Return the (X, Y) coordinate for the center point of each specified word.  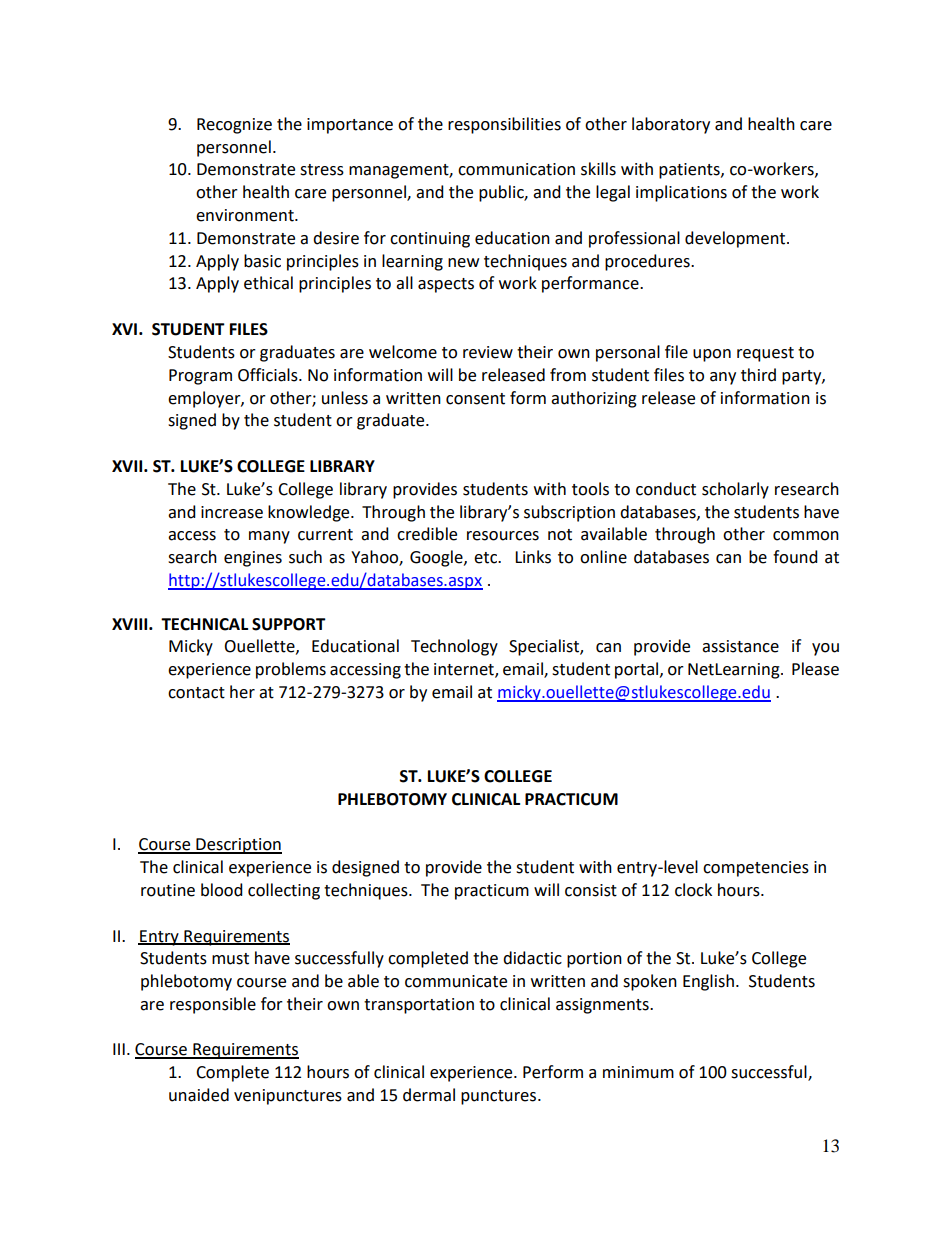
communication (516, 169)
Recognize (234, 126)
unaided (199, 1095)
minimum (638, 1072)
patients (690, 171)
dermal (429, 1095)
